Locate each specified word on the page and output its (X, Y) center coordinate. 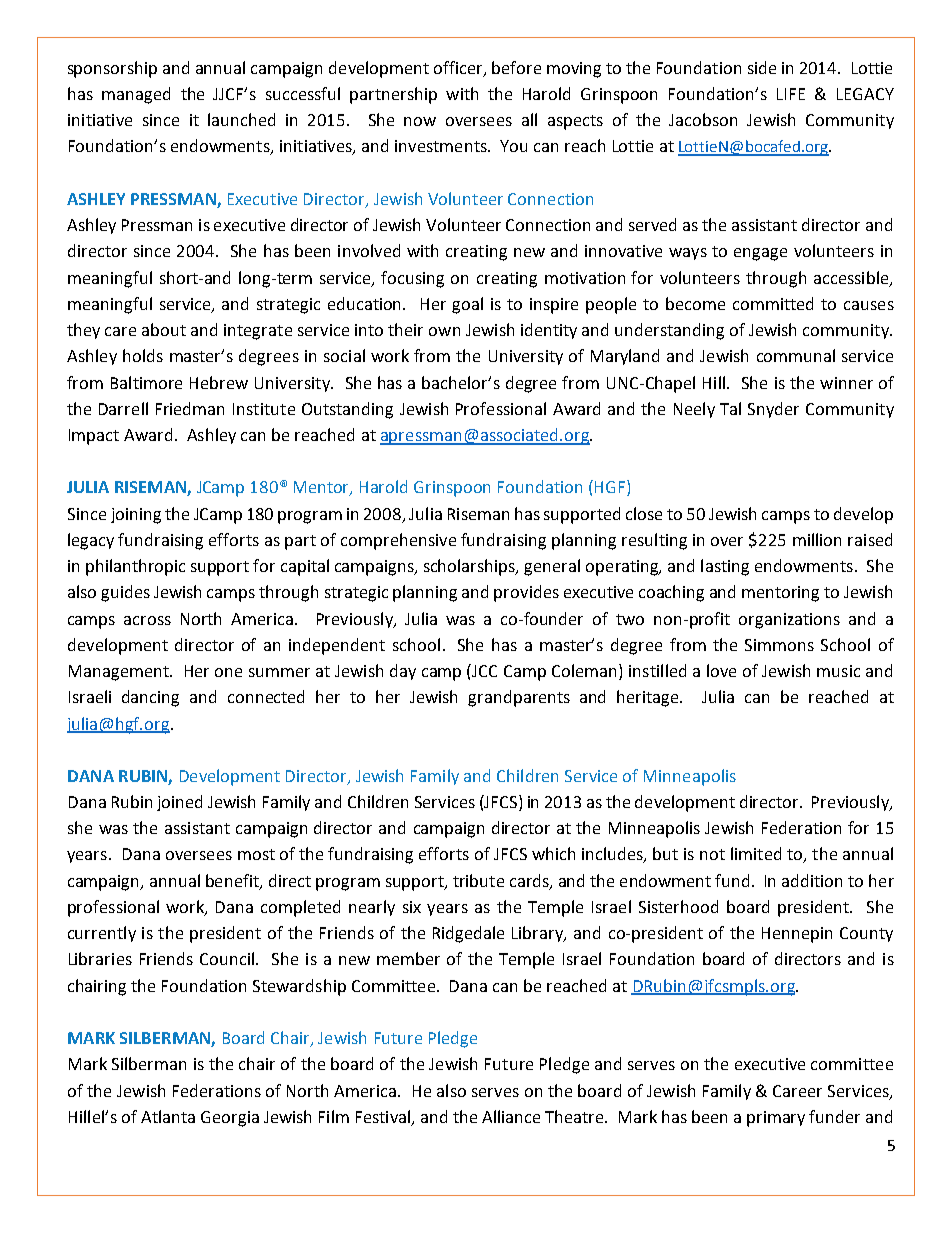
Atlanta (168, 1116)
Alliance (511, 1116)
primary (776, 1119)
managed (136, 95)
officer (459, 68)
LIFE (791, 94)
